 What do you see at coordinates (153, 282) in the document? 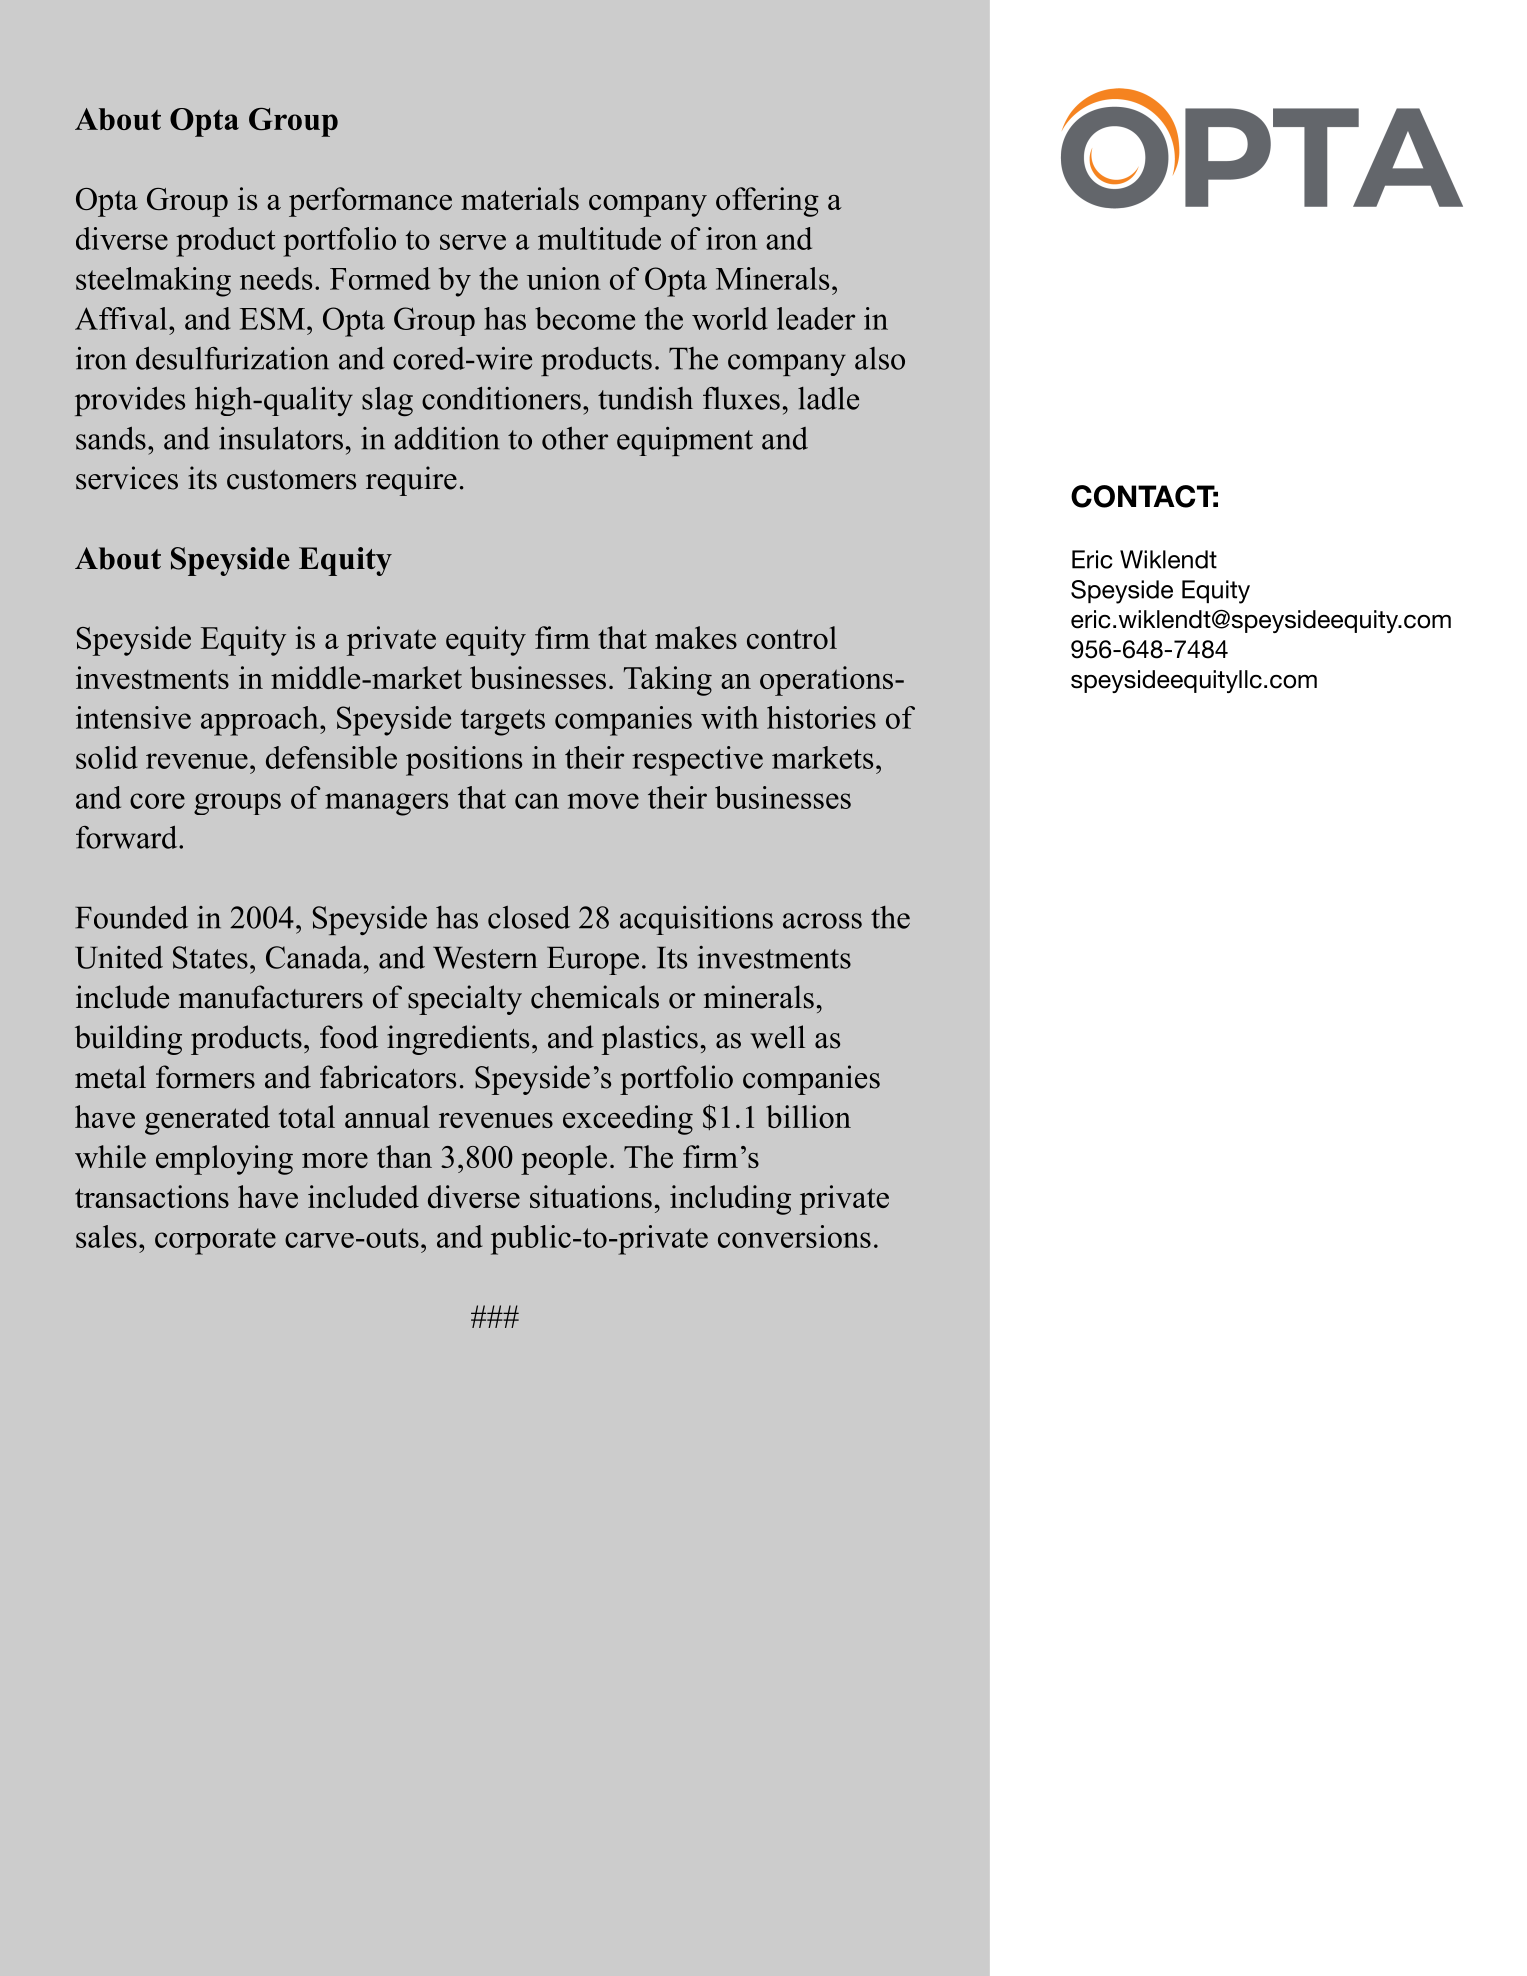
I see `steelmaking` at bounding box center [153, 282].
